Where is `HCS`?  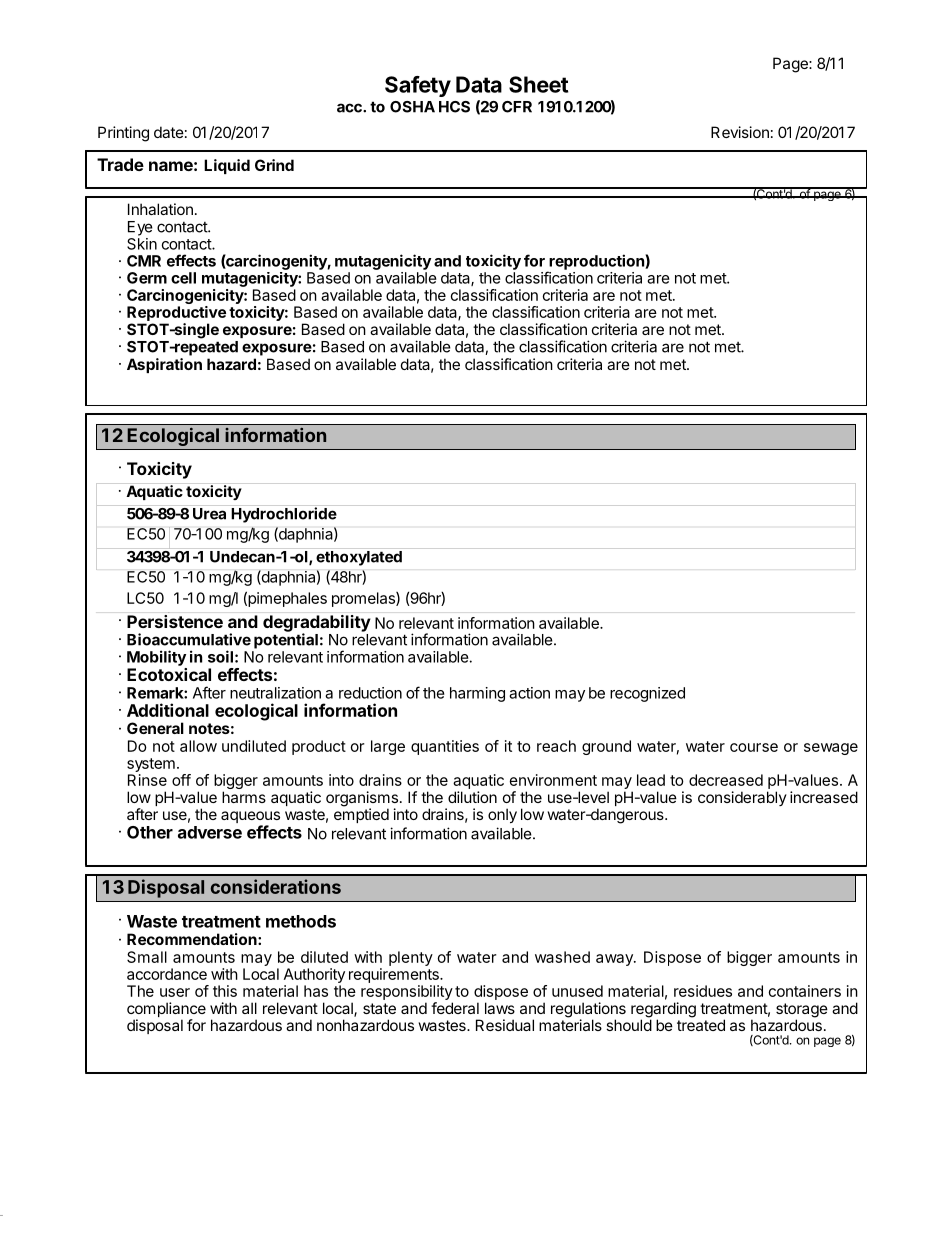 HCS is located at coordinates (454, 107).
